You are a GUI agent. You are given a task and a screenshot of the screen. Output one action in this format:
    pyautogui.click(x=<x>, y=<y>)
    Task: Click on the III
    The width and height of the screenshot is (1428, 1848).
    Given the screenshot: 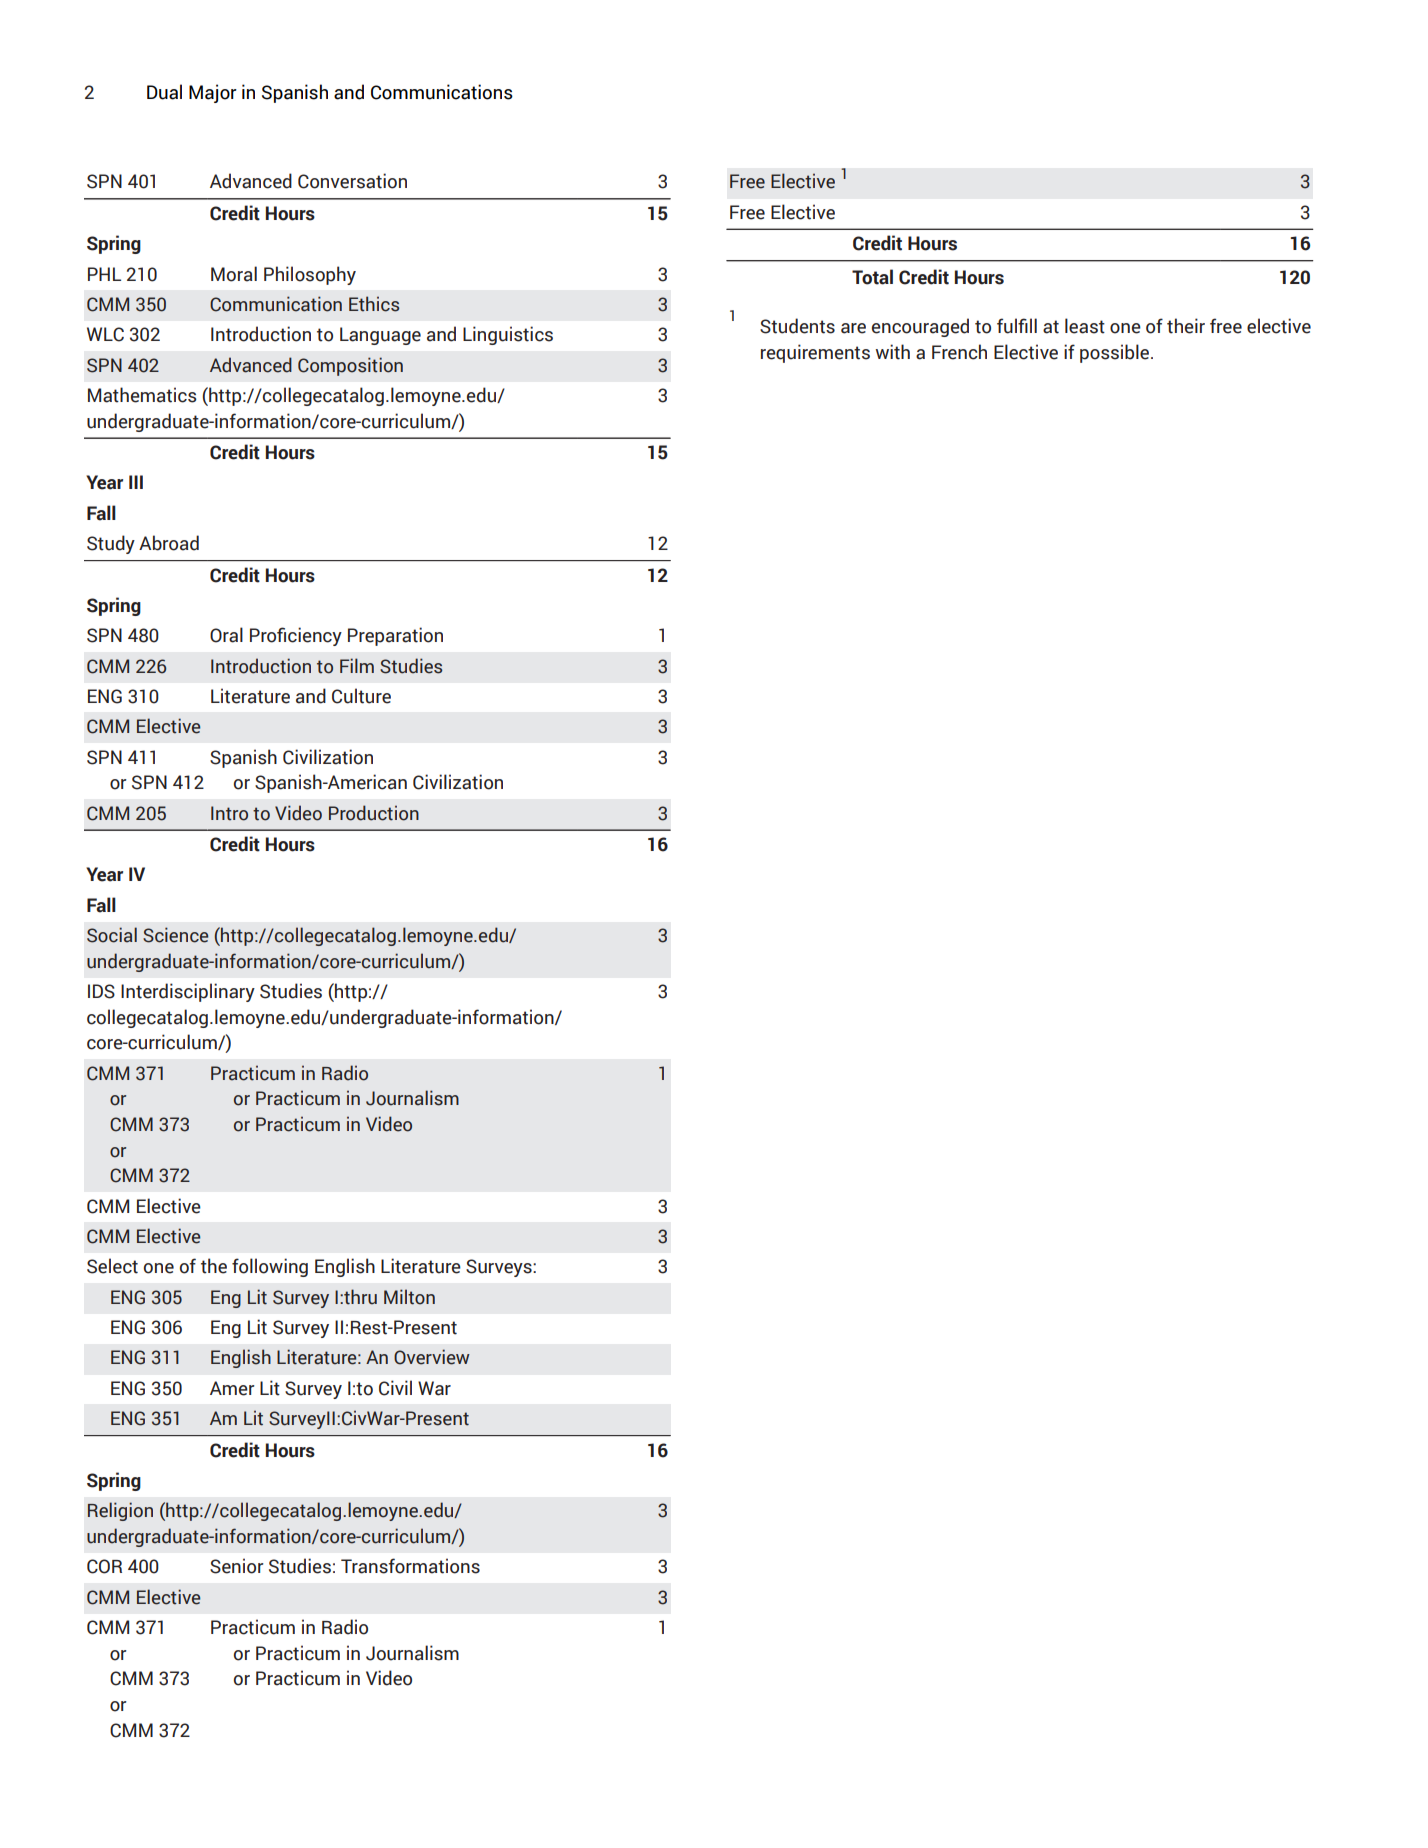 What is the action you would take?
    pyautogui.click(x=136, y=482)
